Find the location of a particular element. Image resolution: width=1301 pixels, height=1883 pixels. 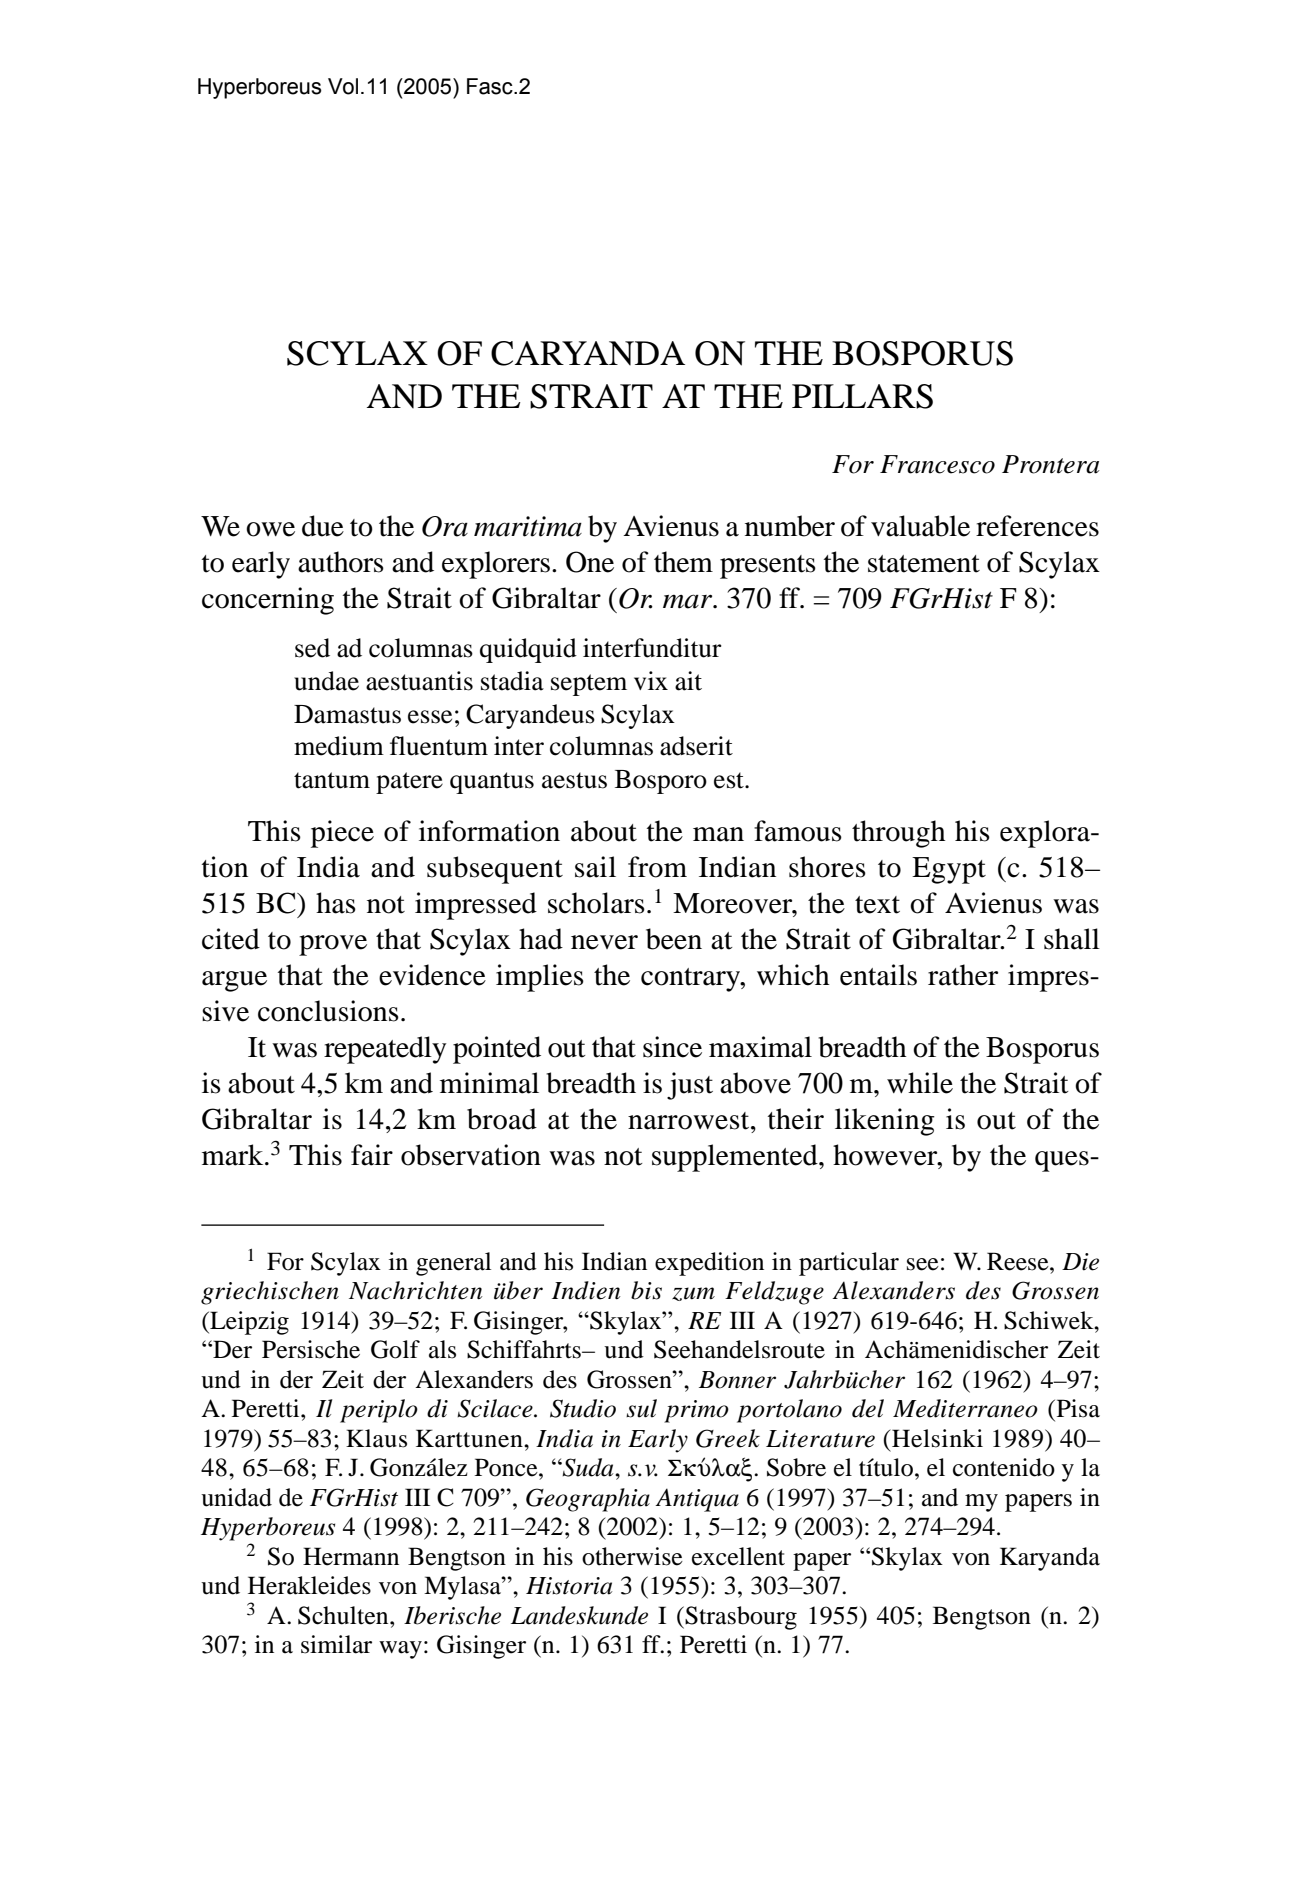

Reese is located at coordinates (1019, 1261).
